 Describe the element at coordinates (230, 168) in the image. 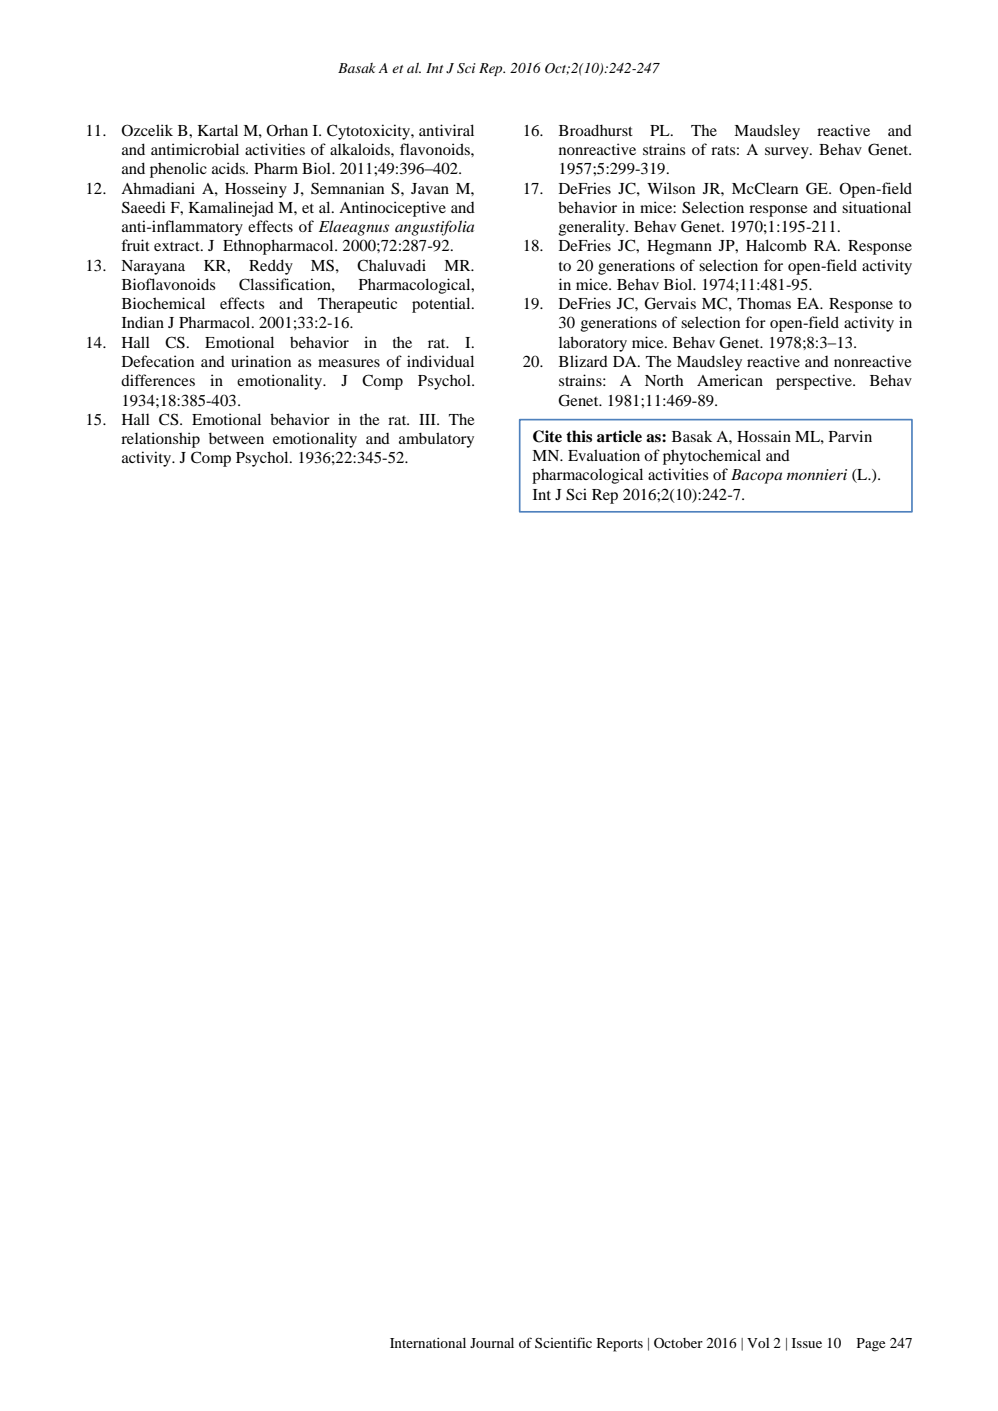

I see `acids` at that location.
